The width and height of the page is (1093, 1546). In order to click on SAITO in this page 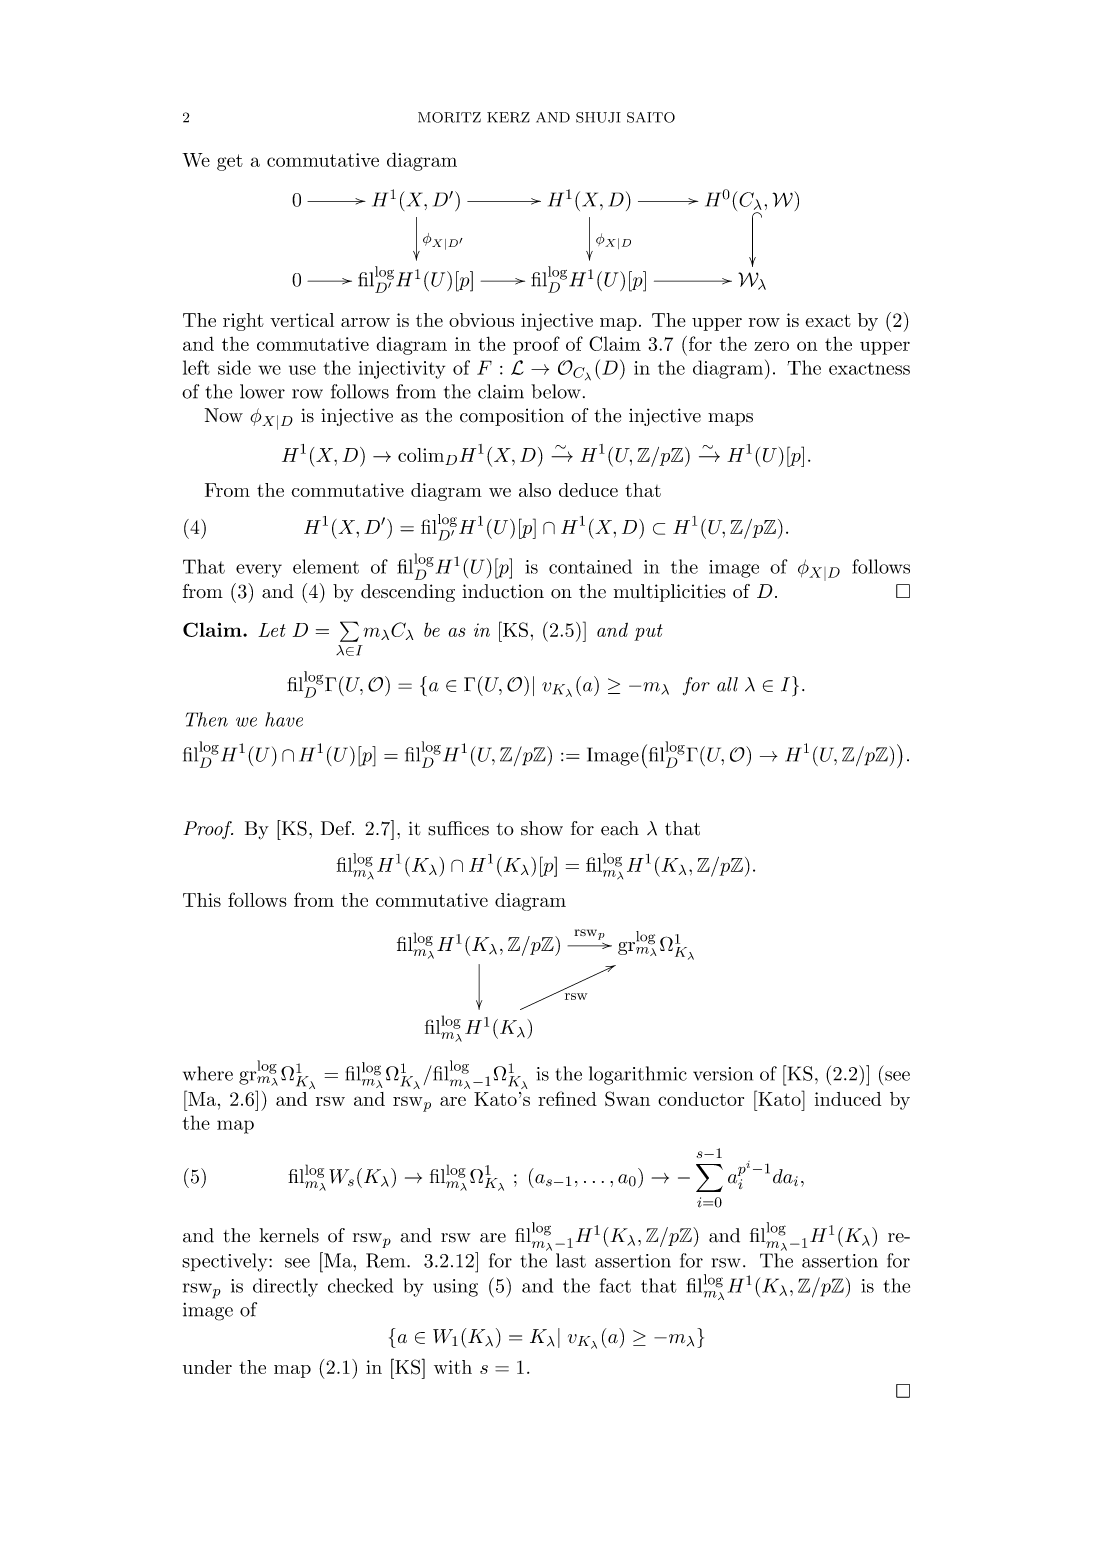, I will do `click(651, 117)`.
